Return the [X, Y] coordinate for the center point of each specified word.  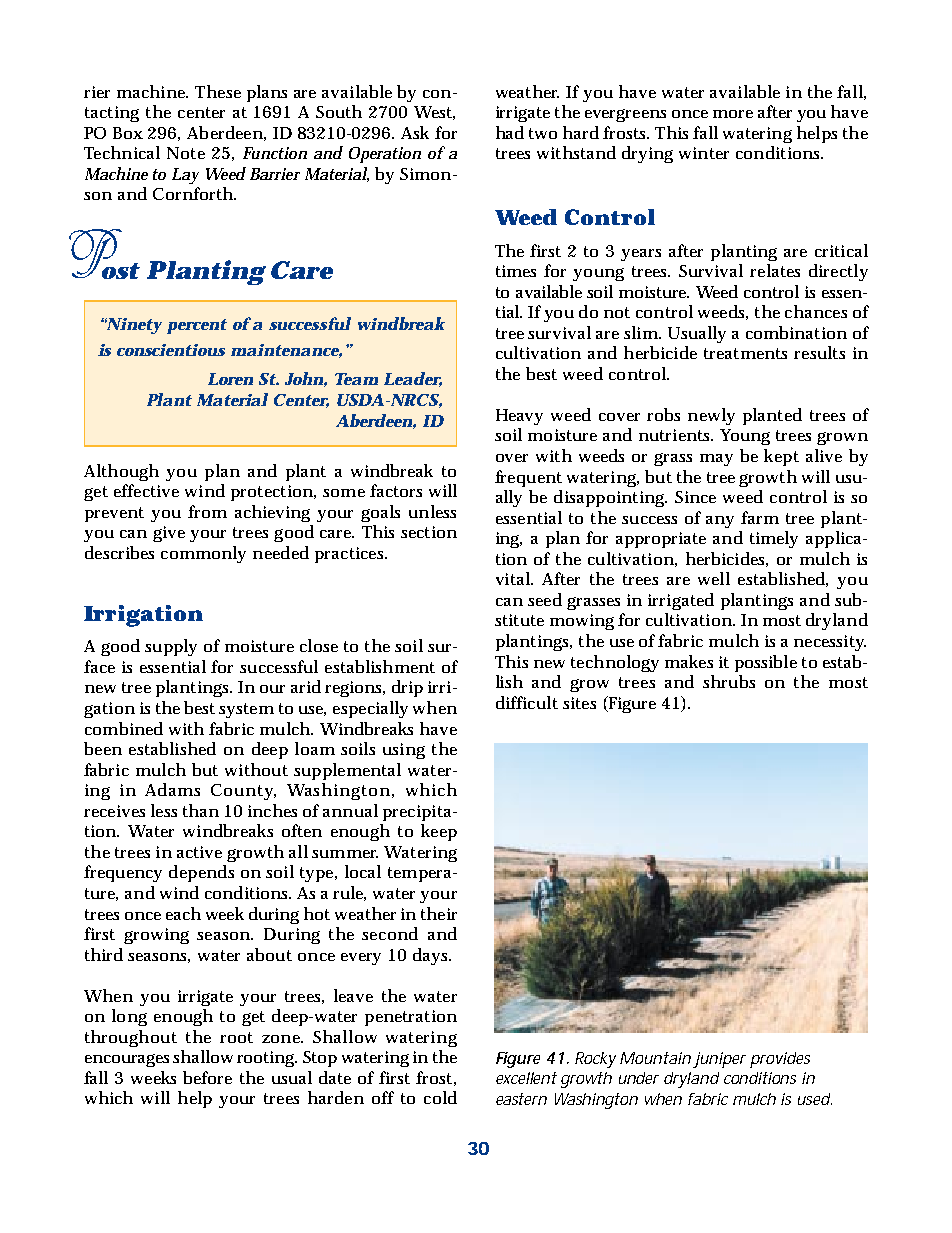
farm [760, 517]
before [207, 1077]
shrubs [729, 681]
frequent [528, 478]
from [207, 511]
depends [201, 873]
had [510, 132]
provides [780, 1060]
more [733, 114]
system [246, 710]
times [516, 271]
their [439, 913]
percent [197, 326]
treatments [745, 353]
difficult [527, 702]
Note [186, 153]
